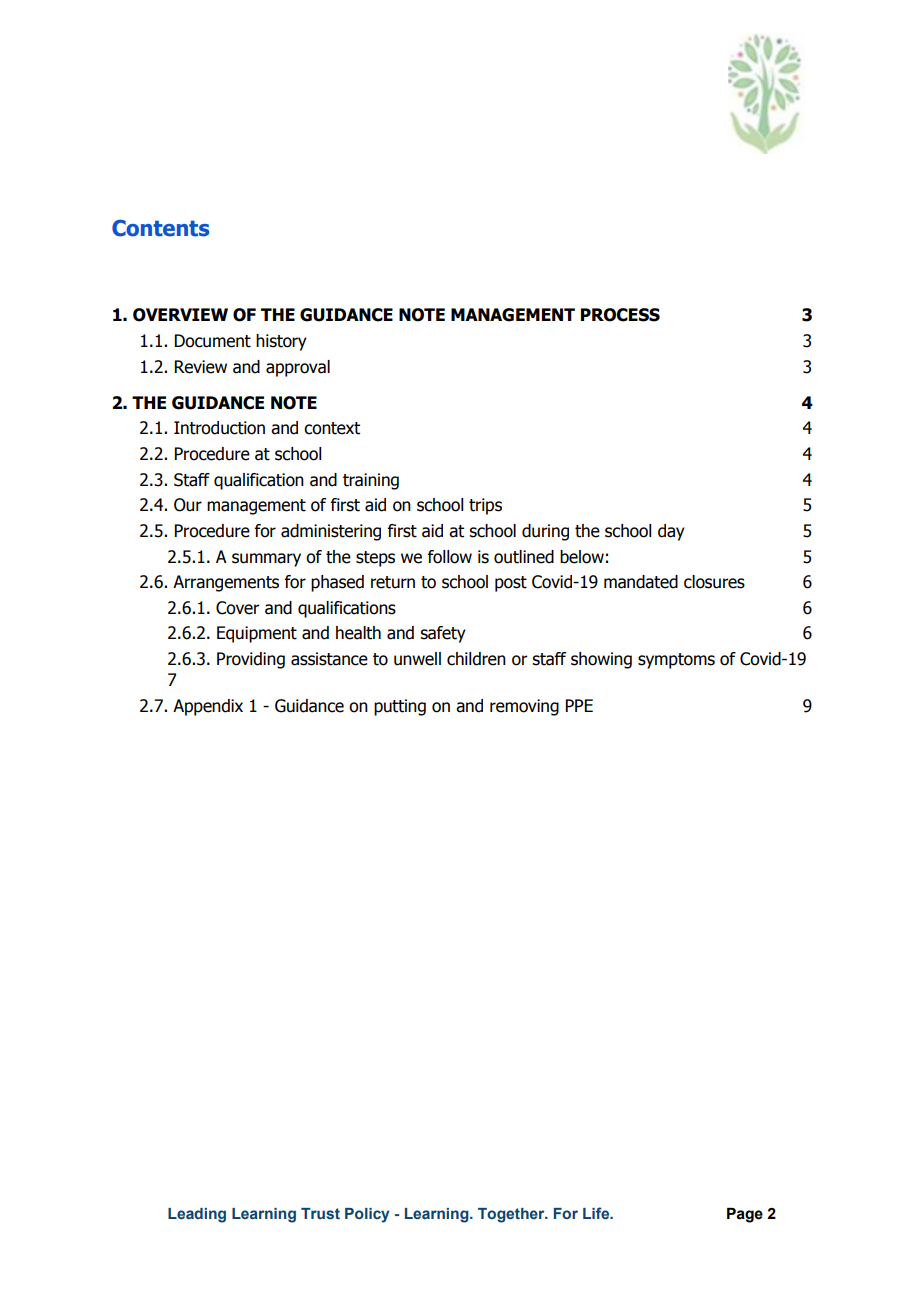  I want to click on Together, so click(512, 1215).
